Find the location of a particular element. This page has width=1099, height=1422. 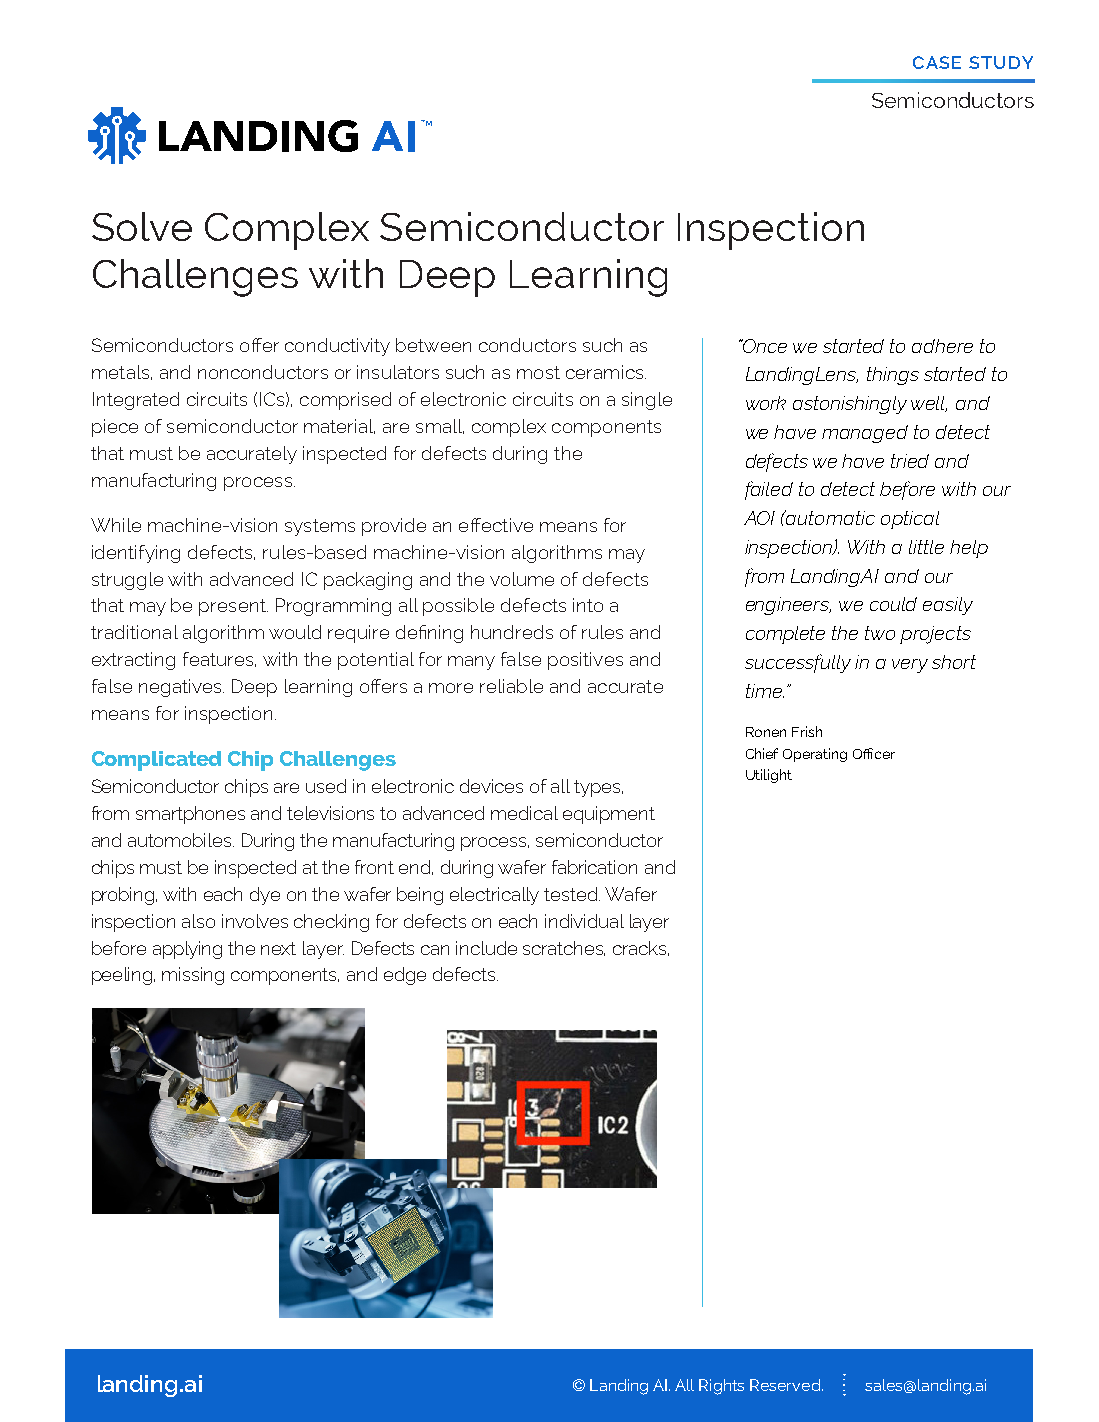

between is located at coordinates (433, 345).
